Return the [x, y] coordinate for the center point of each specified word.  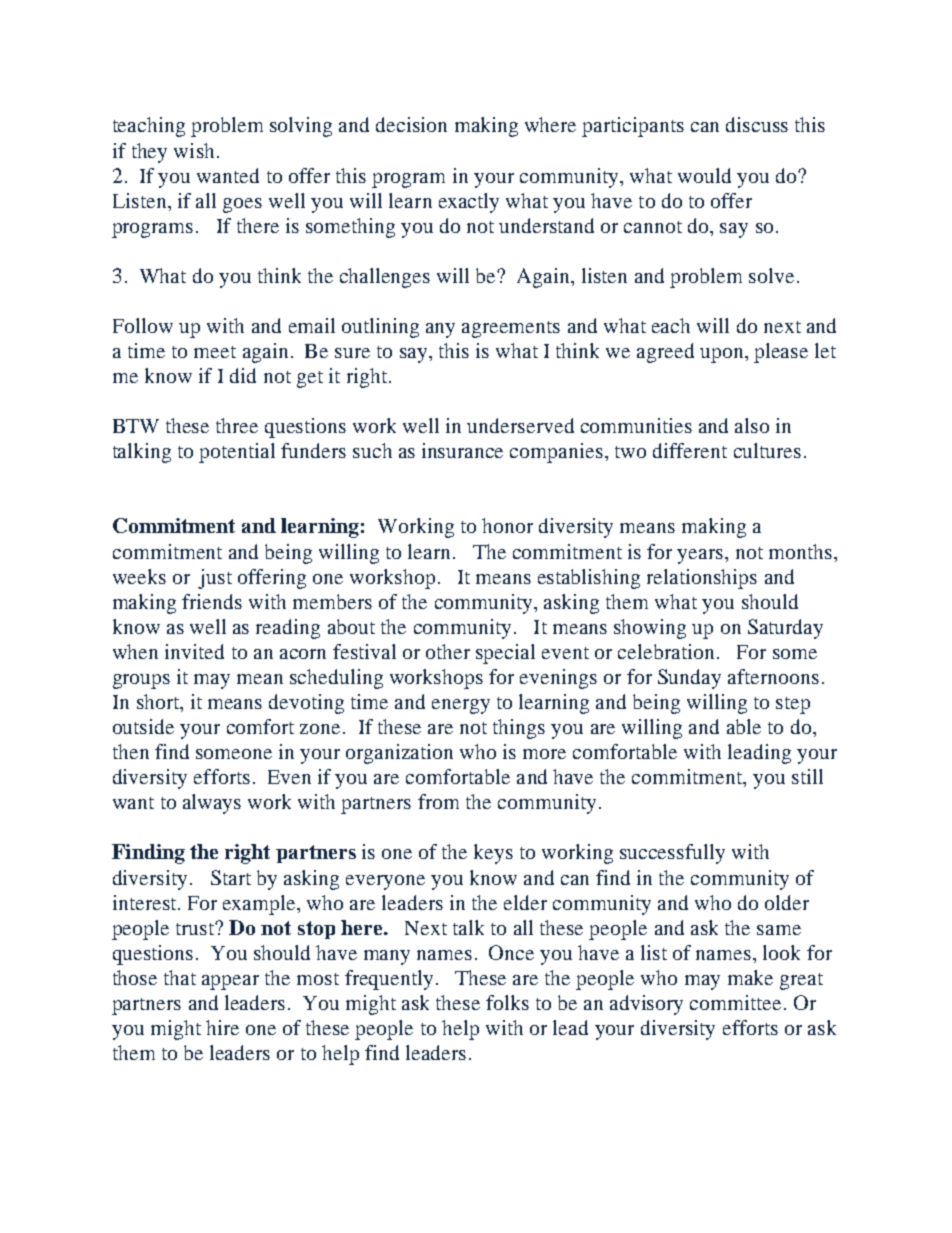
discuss [757, 124]
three [237, 425]
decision [411, 124]
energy [461, 706]
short [159, 703]
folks [507, 1002]
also [752, 425]
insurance [462, 450]
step [793, 705]
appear [230, 982]
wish [194, 150]
